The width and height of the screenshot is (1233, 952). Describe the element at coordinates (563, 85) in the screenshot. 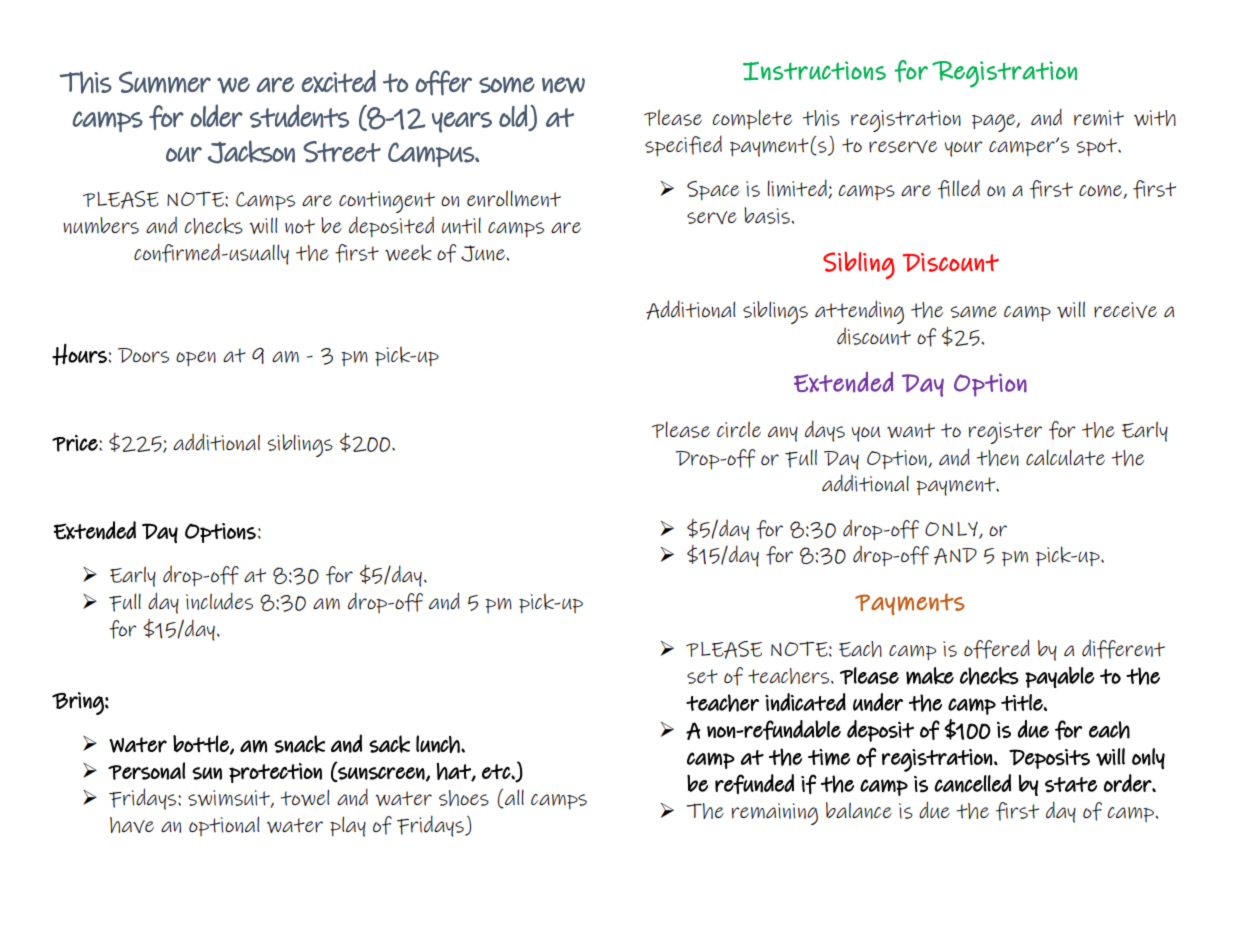

I see `new` at that location.
